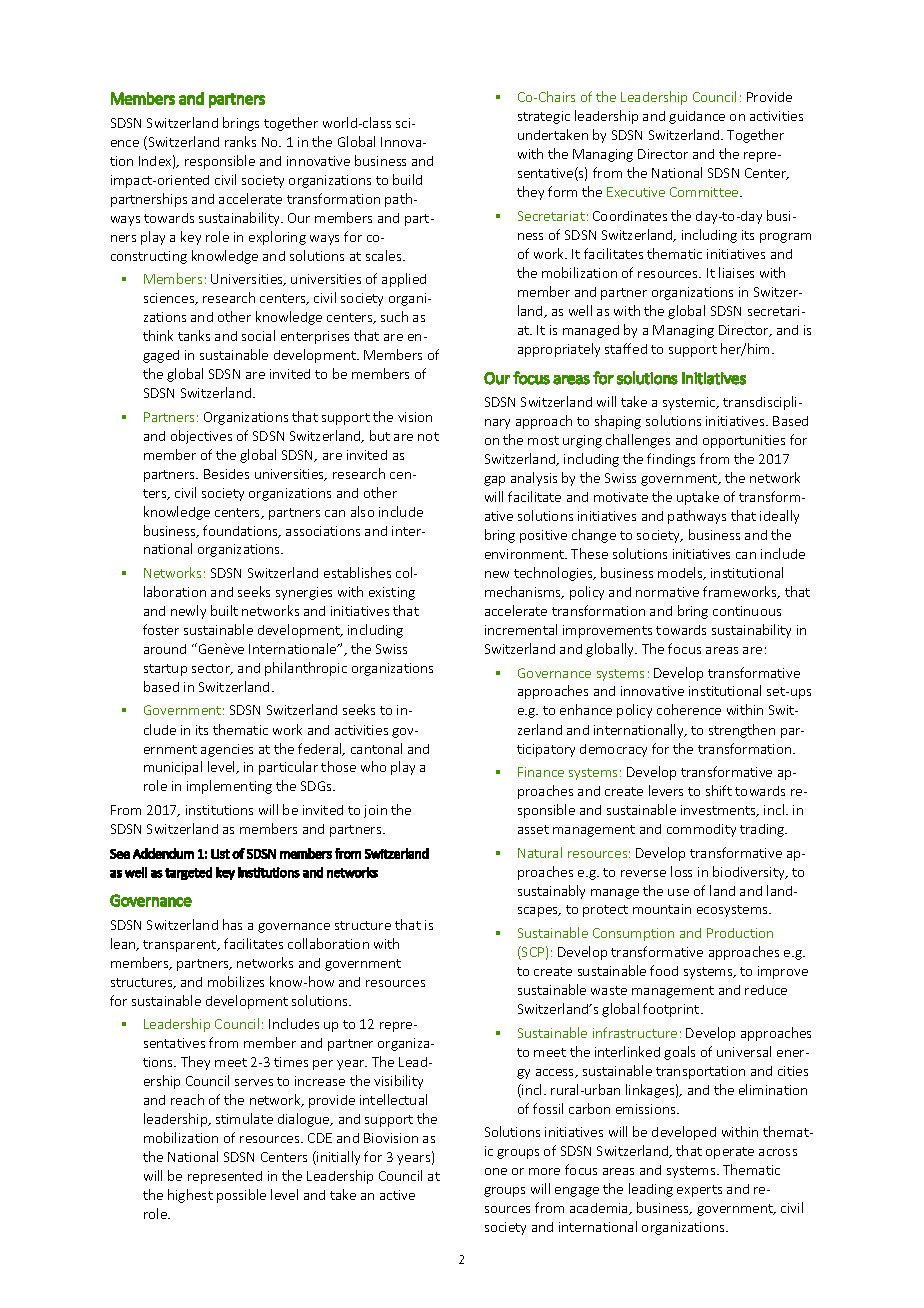 Image resolution: width=924 pixels, height=1308 pixels. What do you see at coordinates (240, 141) in the image?
I see `ranks` at bounding box center [240, 141].
